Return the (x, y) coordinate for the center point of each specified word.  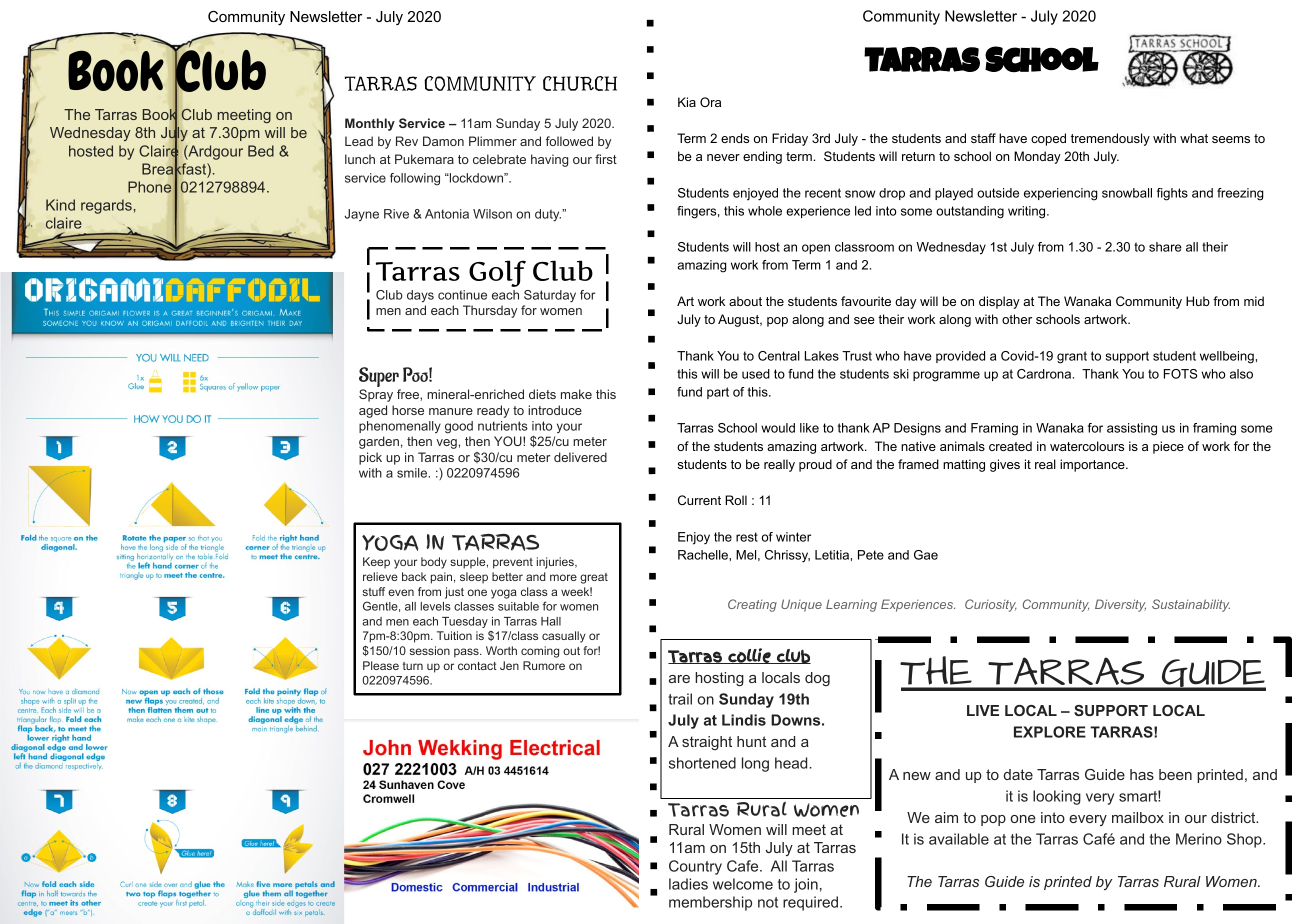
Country (695, 867)
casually (564, 637)
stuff (374, 591)
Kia (687, 102)
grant (1072, 357)
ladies (688, 884)
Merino (1199, 839)
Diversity (1120, 605)
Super (380, 378)
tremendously (1110, 139)
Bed (261, 151)
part (718, 393)
